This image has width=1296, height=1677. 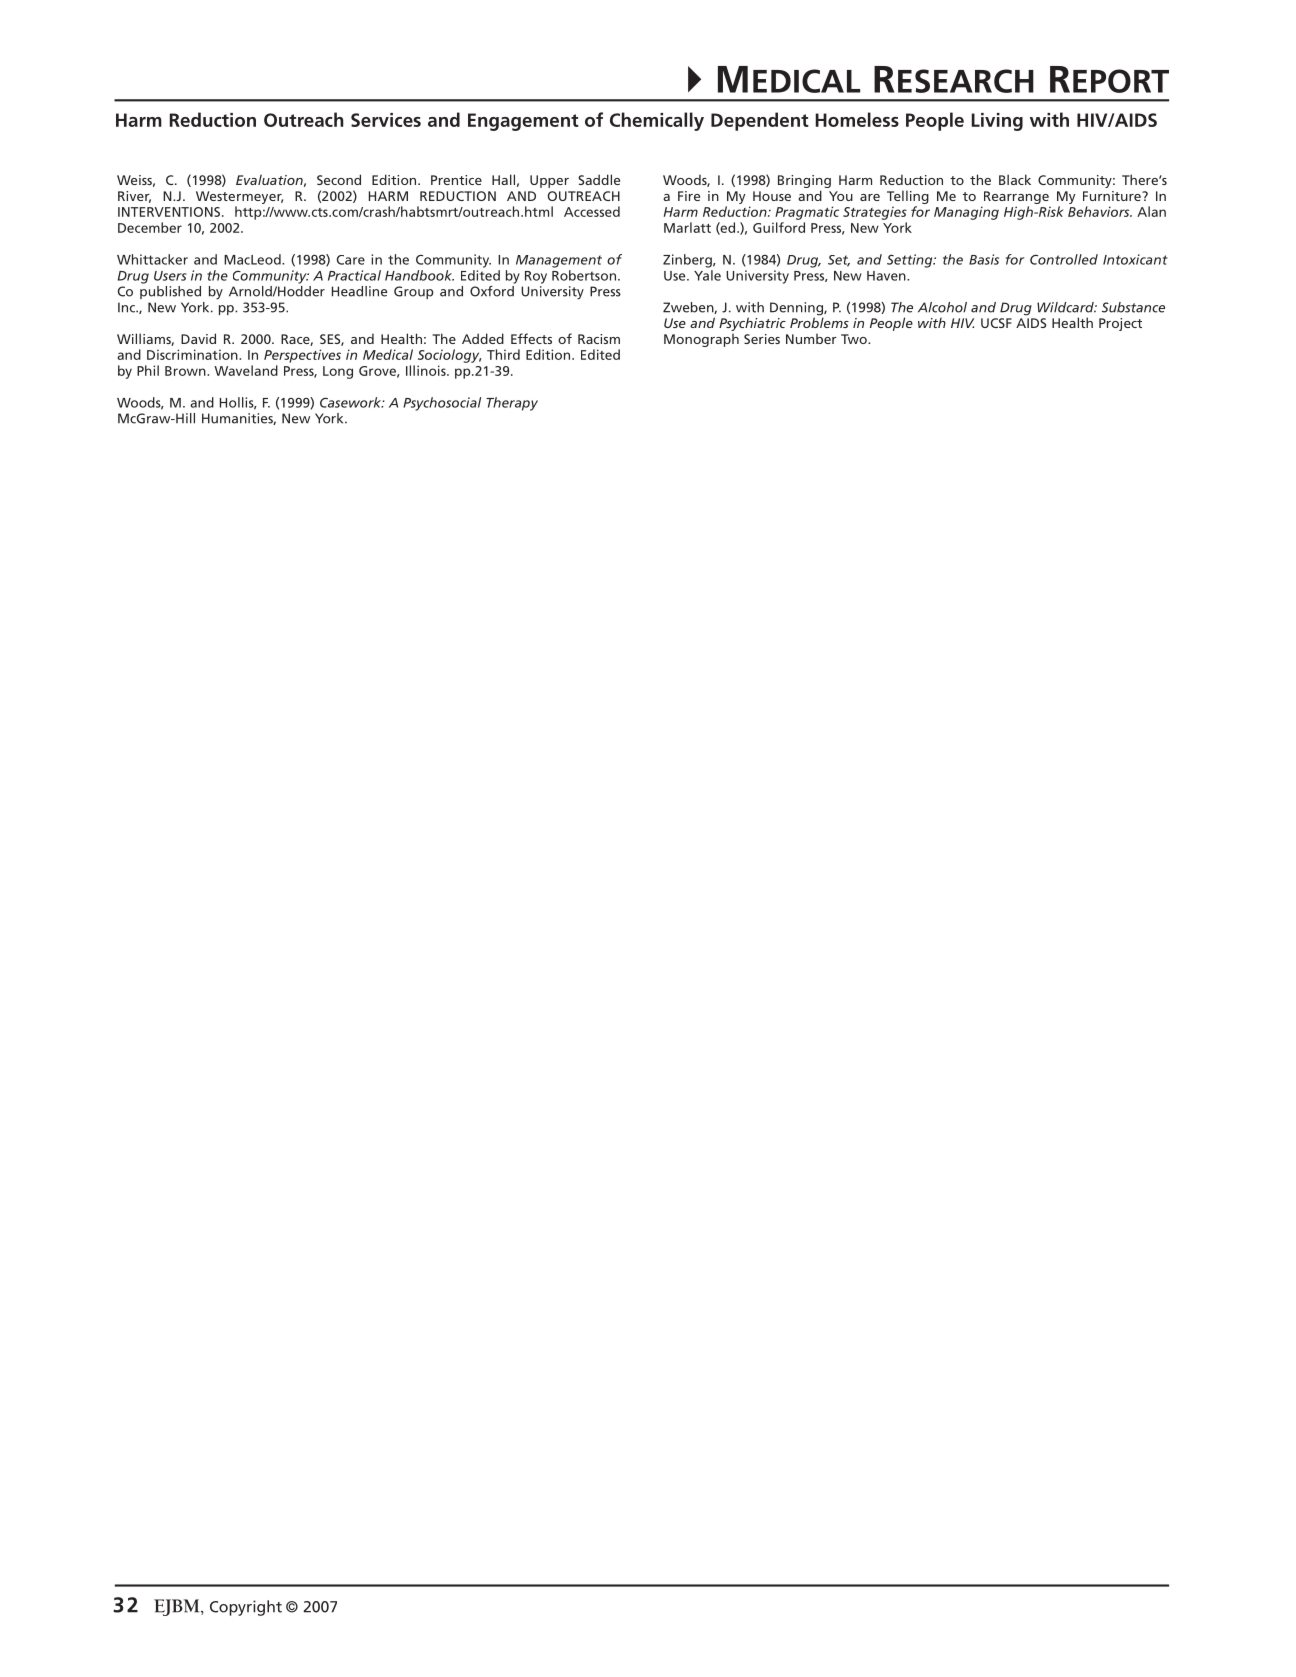 What do you see at coordinates (1120, 324) in the image?
I see `Project` at bounding box center [1120, 324].
